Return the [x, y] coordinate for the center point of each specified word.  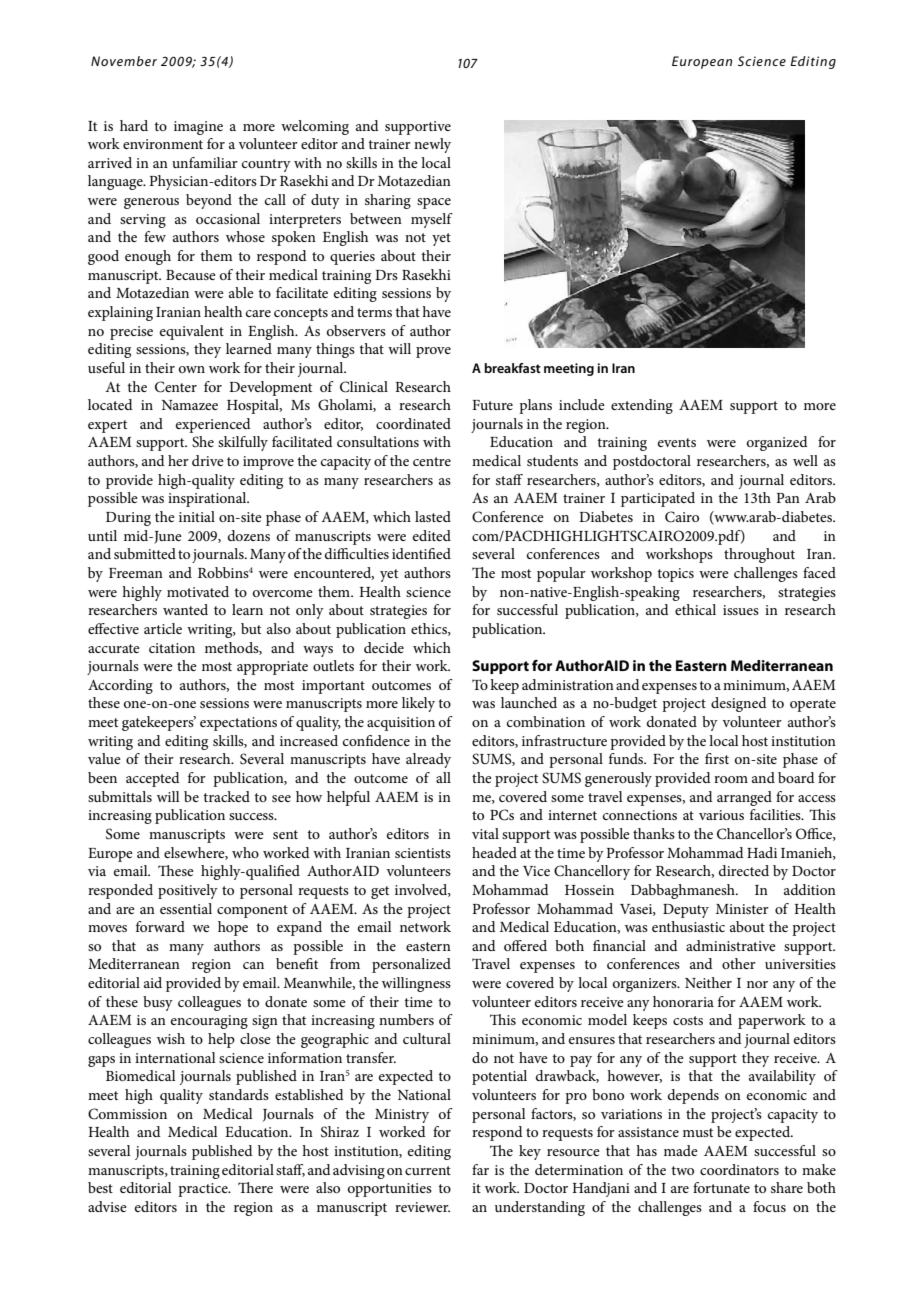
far [480, 1169]
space [434, 203]
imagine [198, 128]
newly [432, 145]
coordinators [739, 1169]
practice [204, 1190]
